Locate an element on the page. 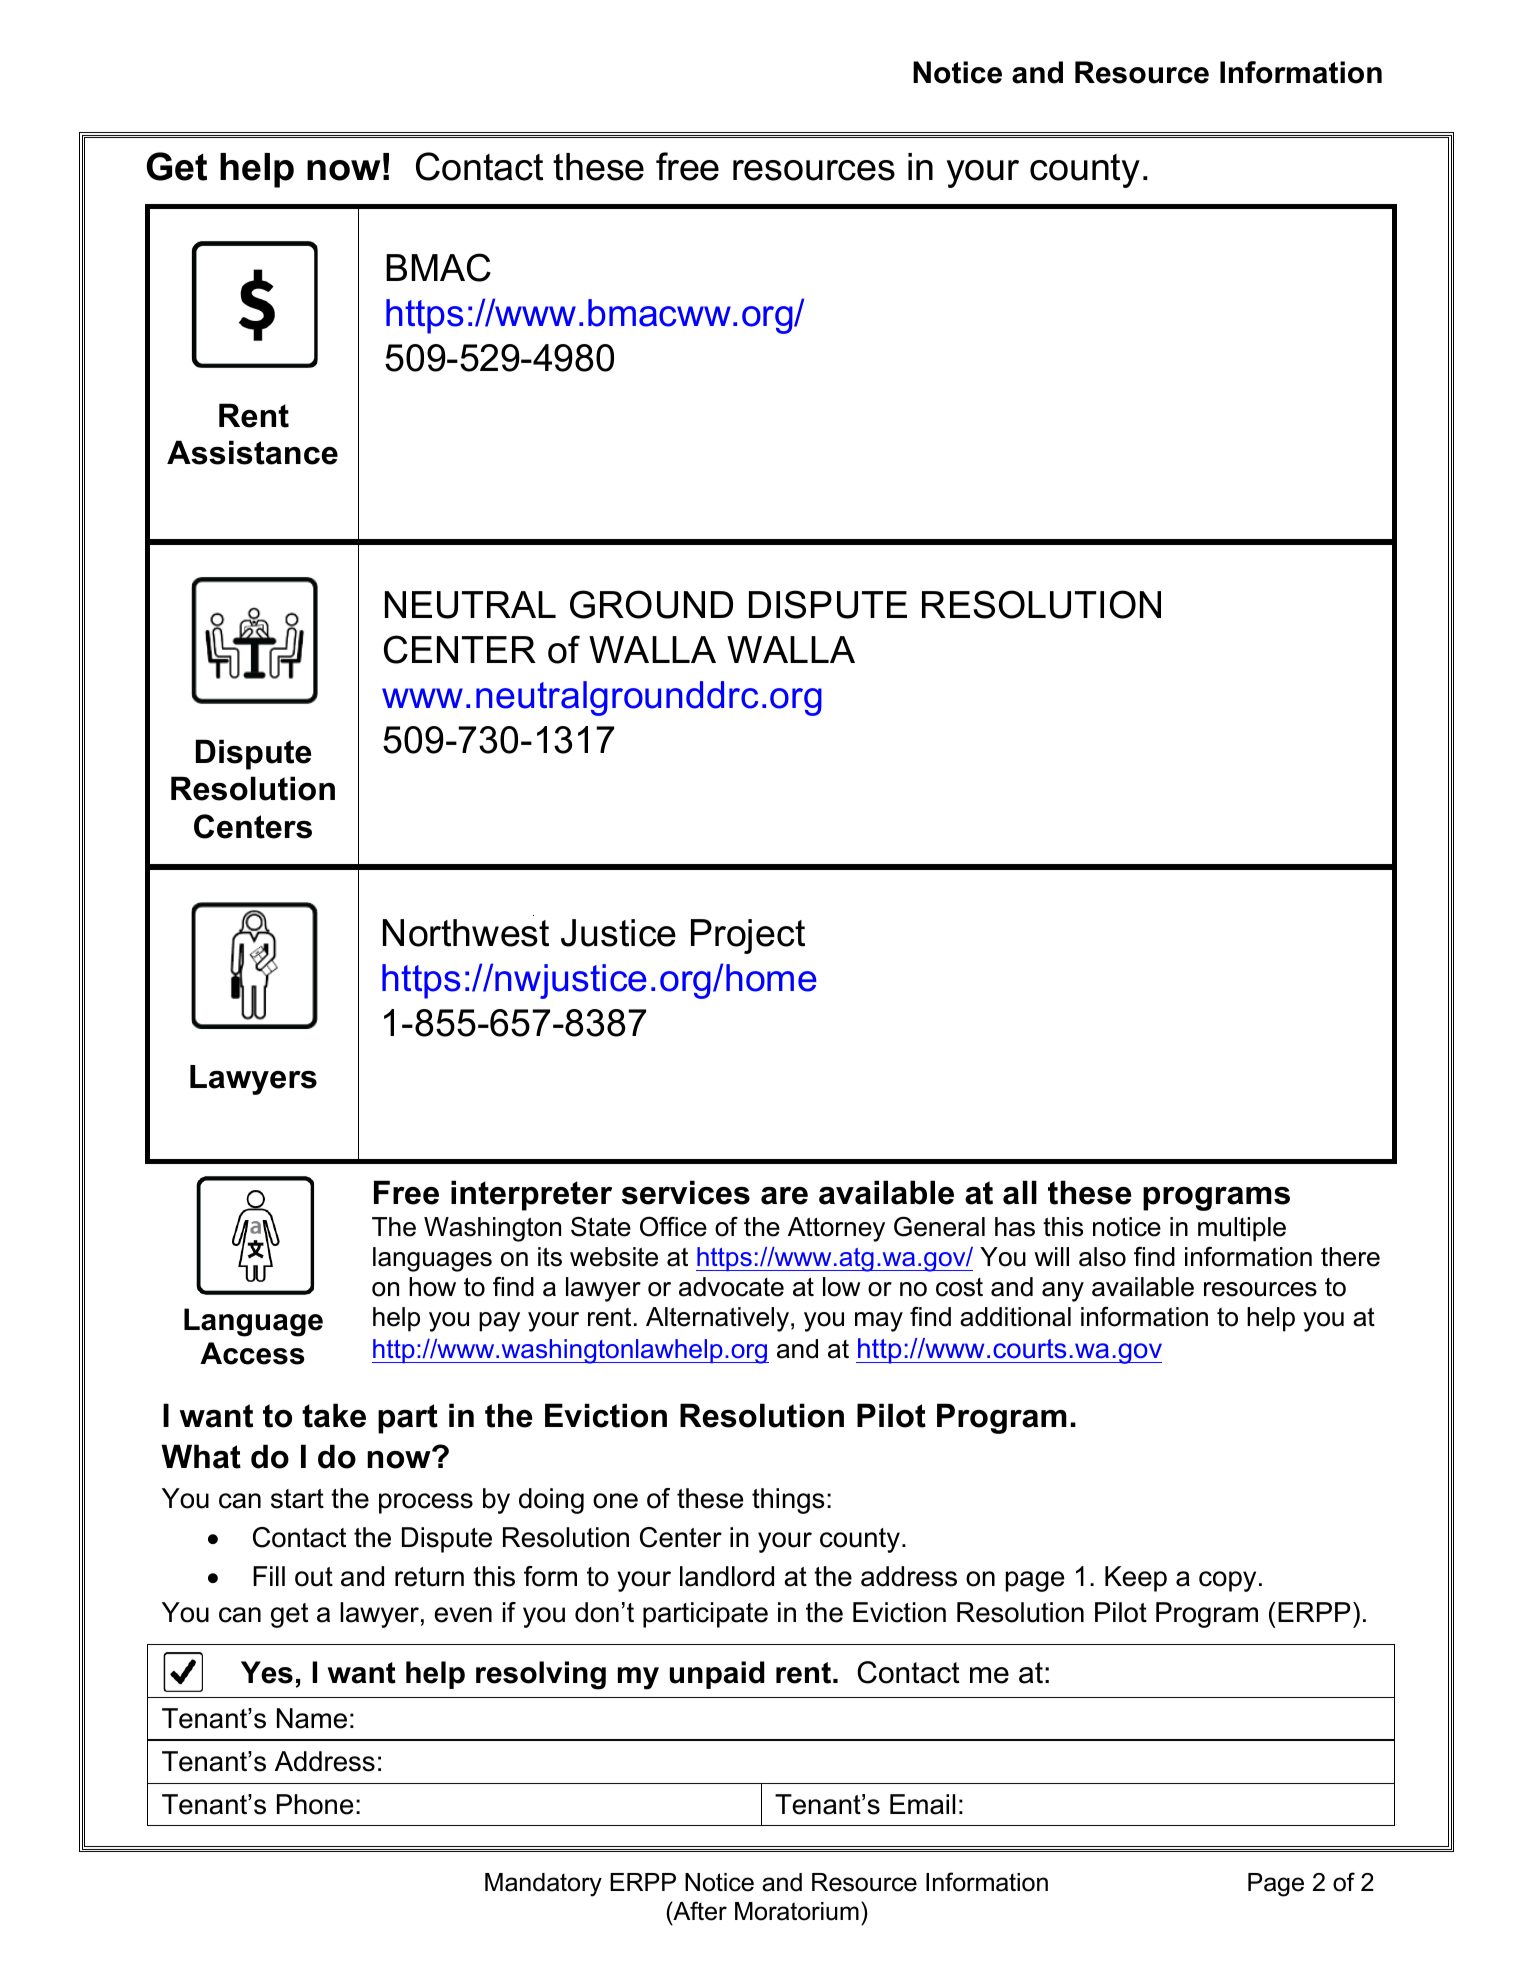  take is located at coordinates (334, 1415).
